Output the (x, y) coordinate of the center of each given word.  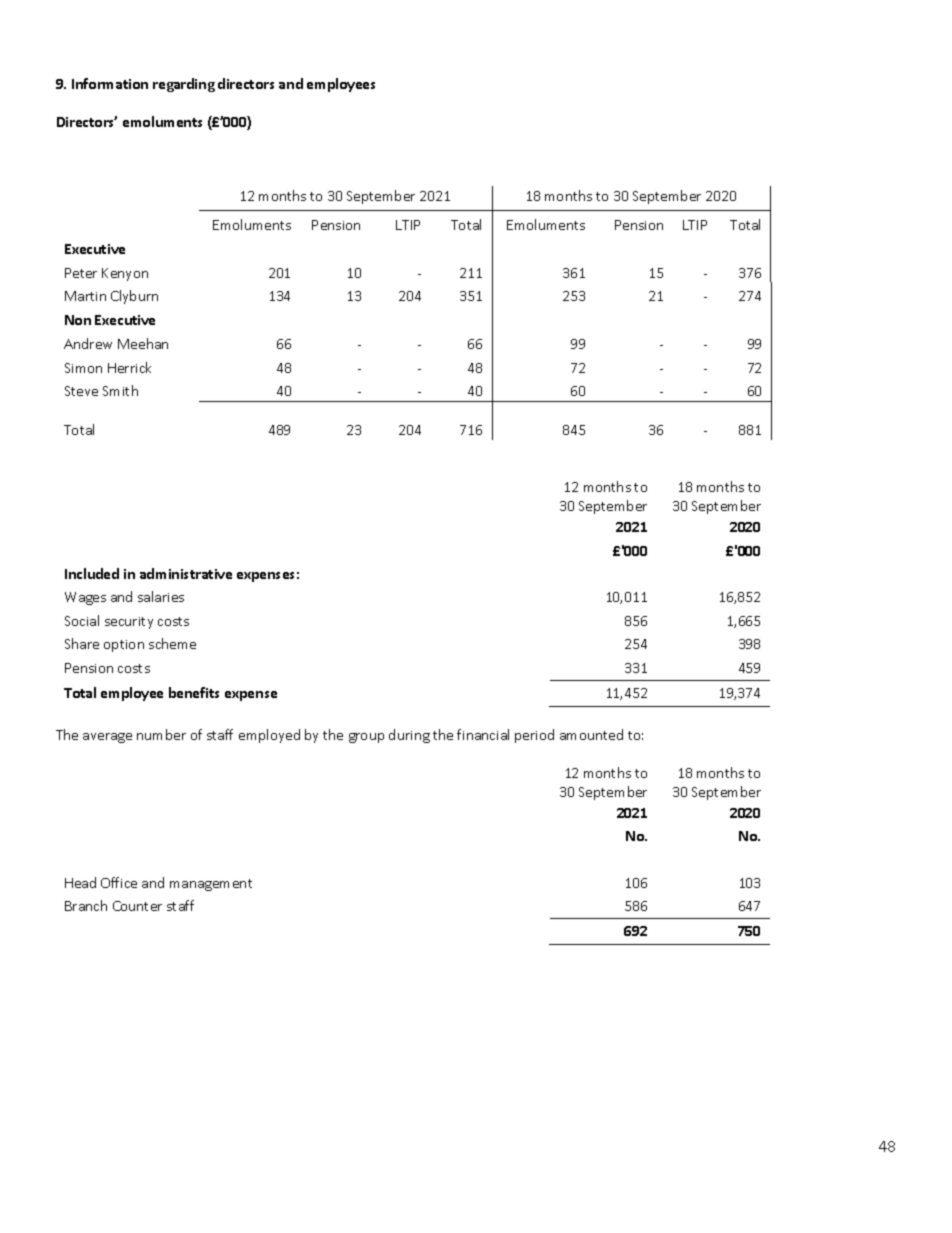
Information (110, 83)
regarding (184, 85)
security (129, 623)
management (211, 885)
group (366, 738)
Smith (120, 390)
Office (119, 882)
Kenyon (125, 274)
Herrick (129, 367)
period (534, 736)
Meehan (143, 343)
